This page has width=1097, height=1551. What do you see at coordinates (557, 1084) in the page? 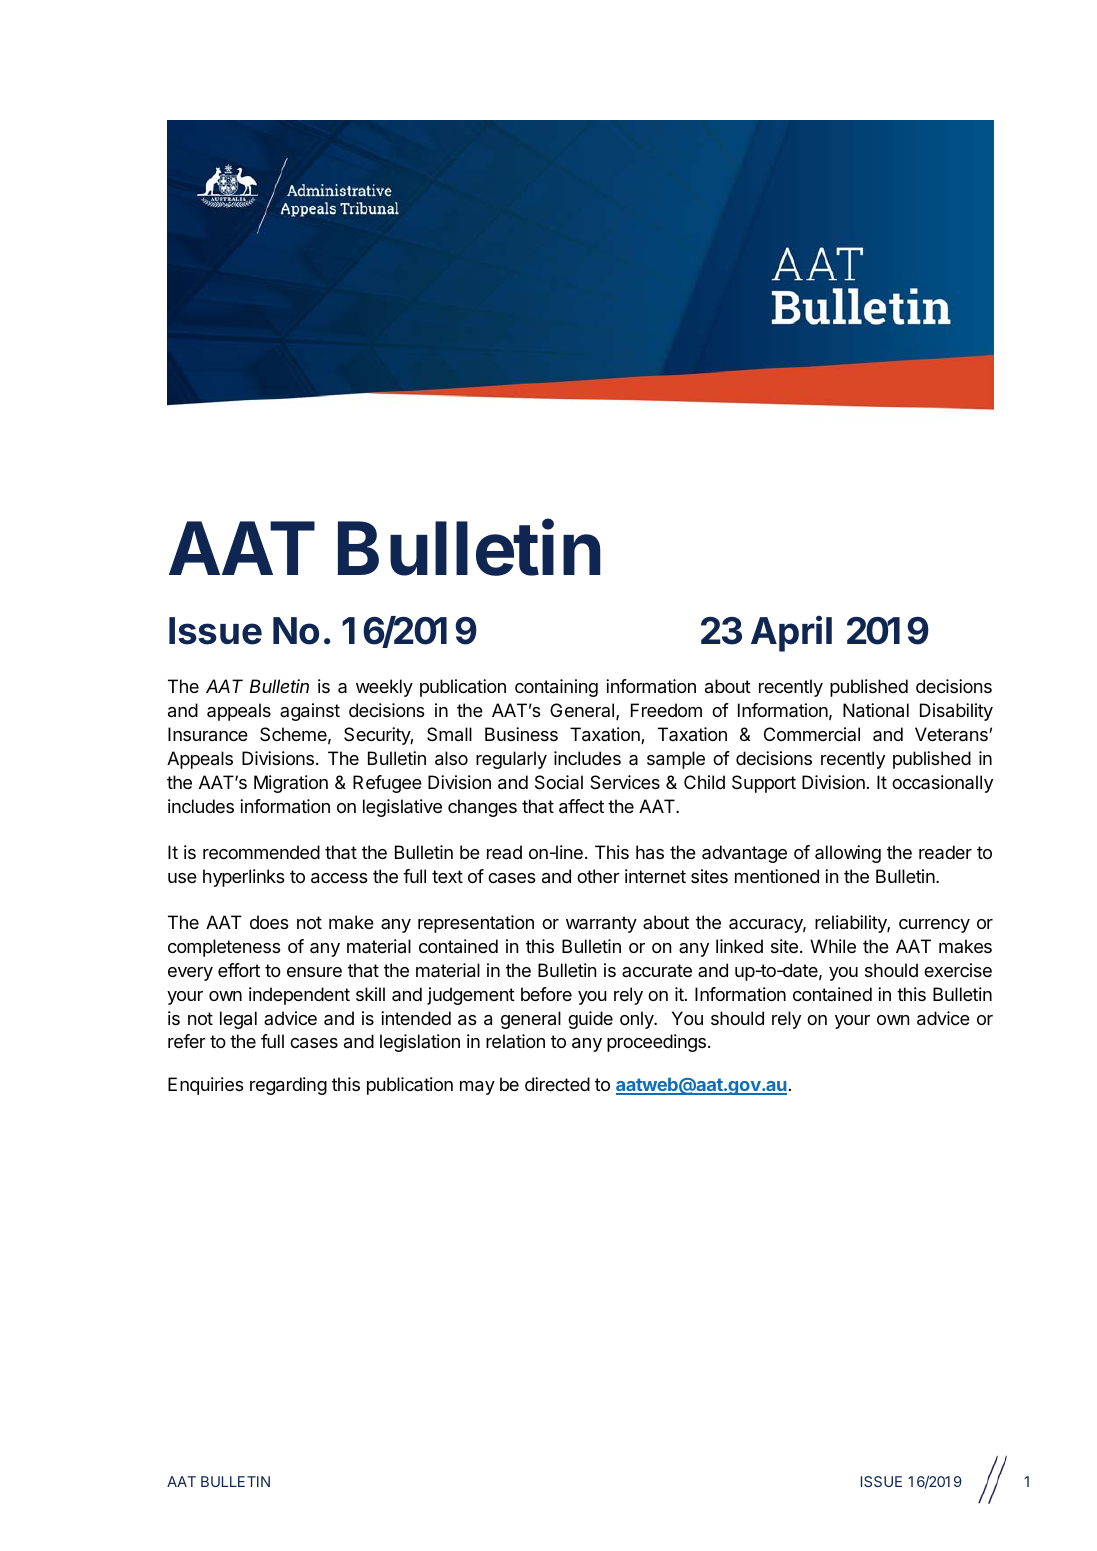
I see `directed` at bounding box center [557, 1084].
